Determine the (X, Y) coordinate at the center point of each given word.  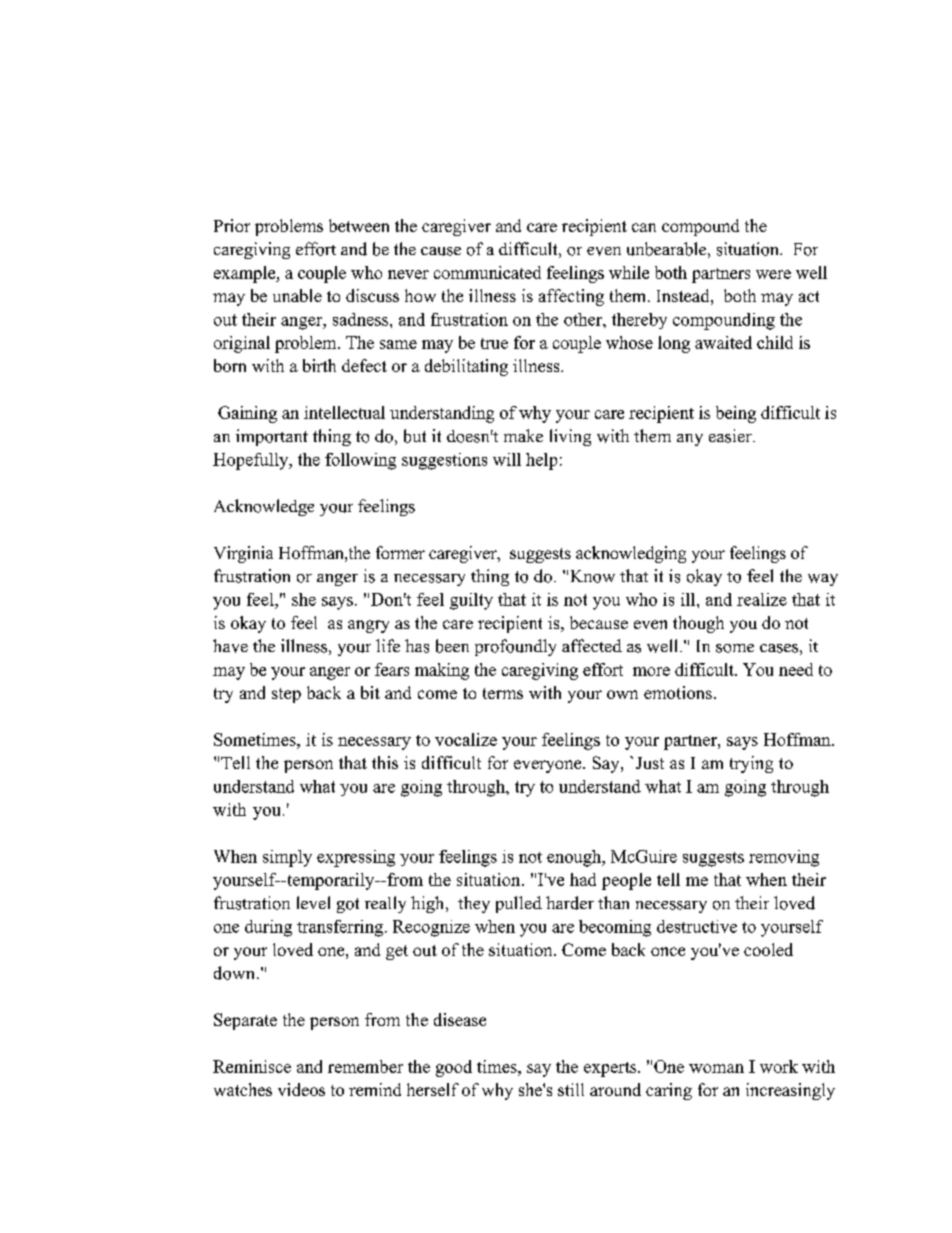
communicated (487, 272)
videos (301, 1089)
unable (297, 295)
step (286, 695)
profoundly (515, 647)
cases (779, 648)
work (779, 1066)
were (773, 274)
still (571, 1089)
